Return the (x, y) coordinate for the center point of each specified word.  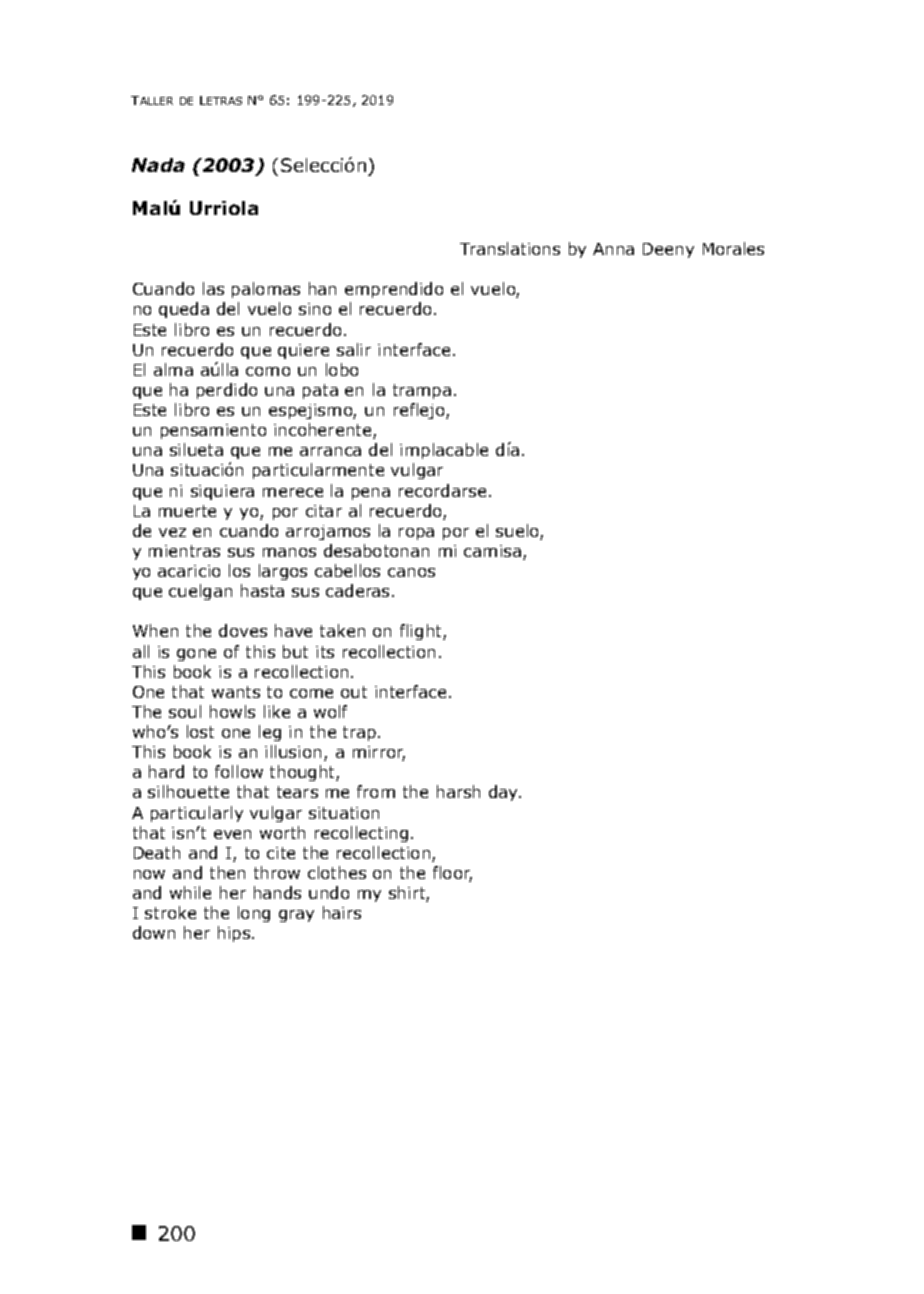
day (505, 793)
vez (172, 532)
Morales (733, 248)
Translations (510, 248)
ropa (416, 534)
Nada (158, 165)
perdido (227, 391)
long (254, 914)
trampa (422, 391)
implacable (444, 451)
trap (359, 733)
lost (200, 731)
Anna (613, 249)
